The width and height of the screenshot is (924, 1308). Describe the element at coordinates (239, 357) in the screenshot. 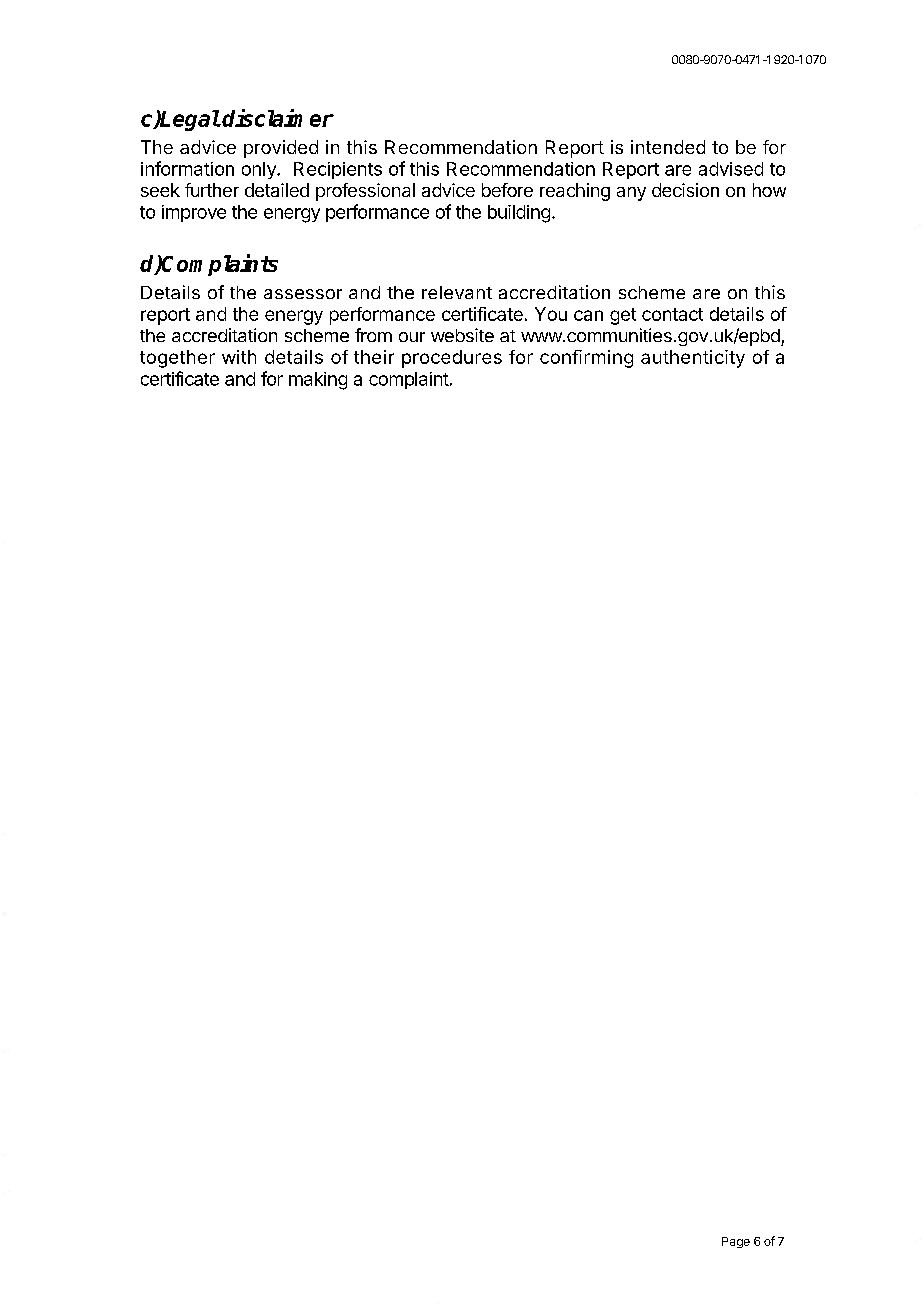

I see `with` at that location.
